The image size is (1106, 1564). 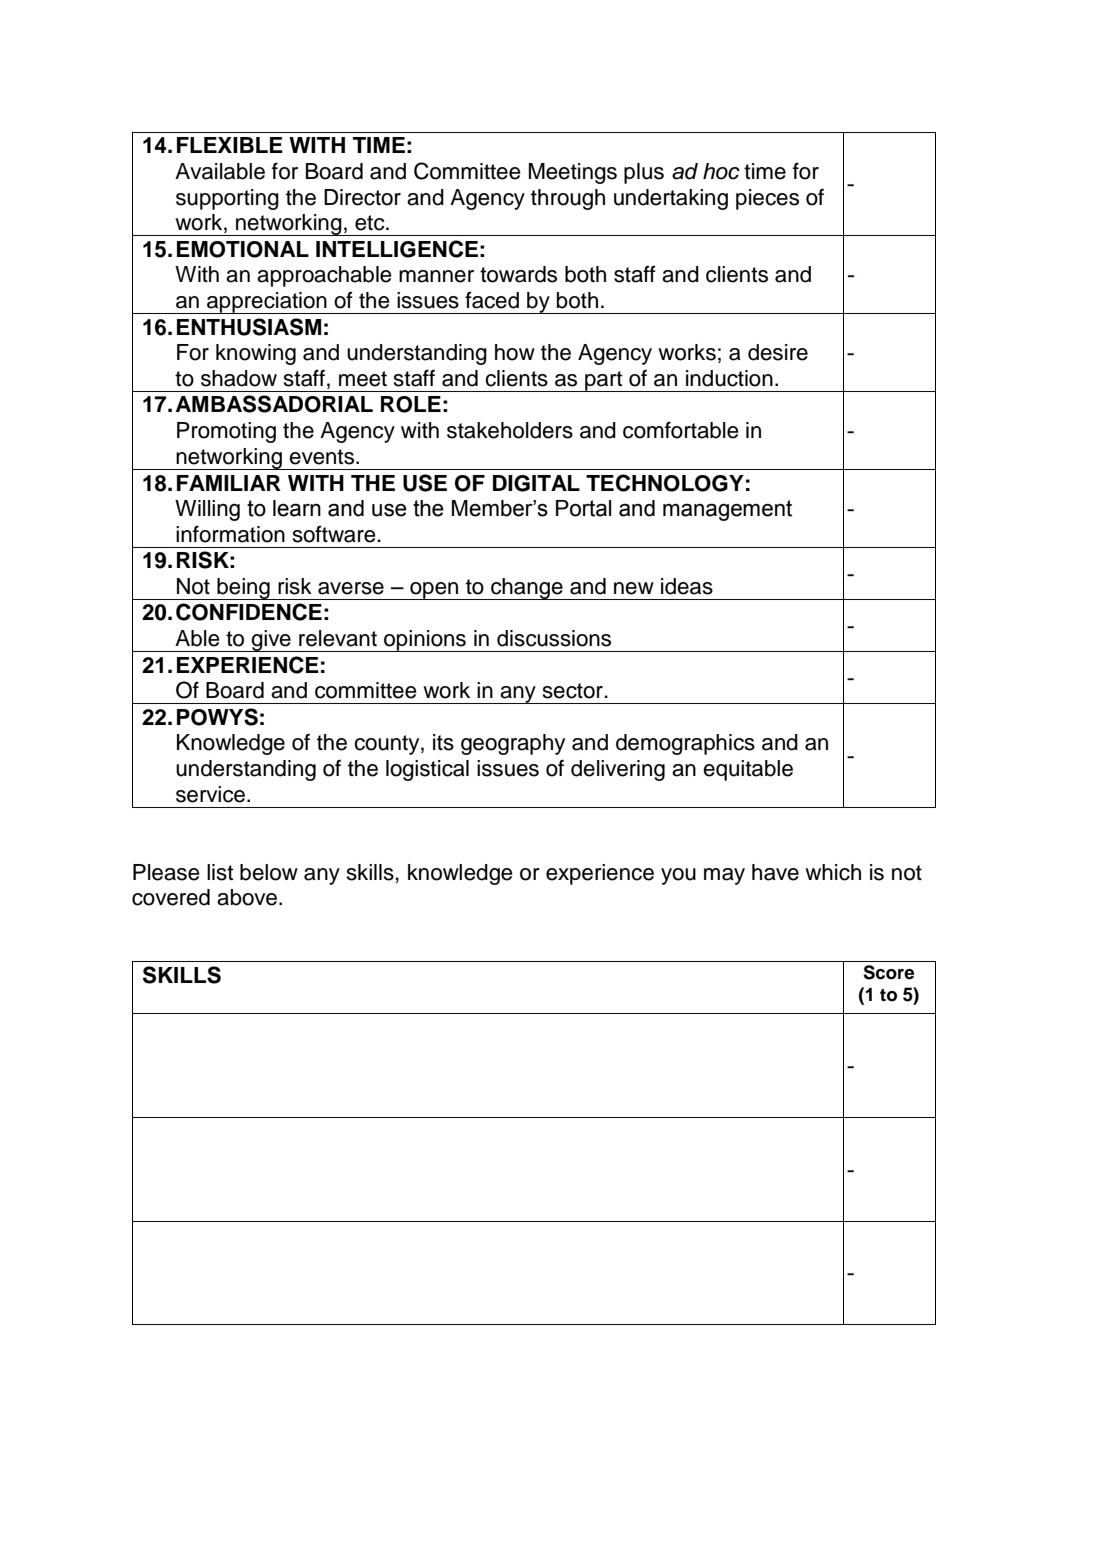 What do you see at coordinates (767, 199) in the screenshot?
I see `pieces` at bounding box center [767, 199].
